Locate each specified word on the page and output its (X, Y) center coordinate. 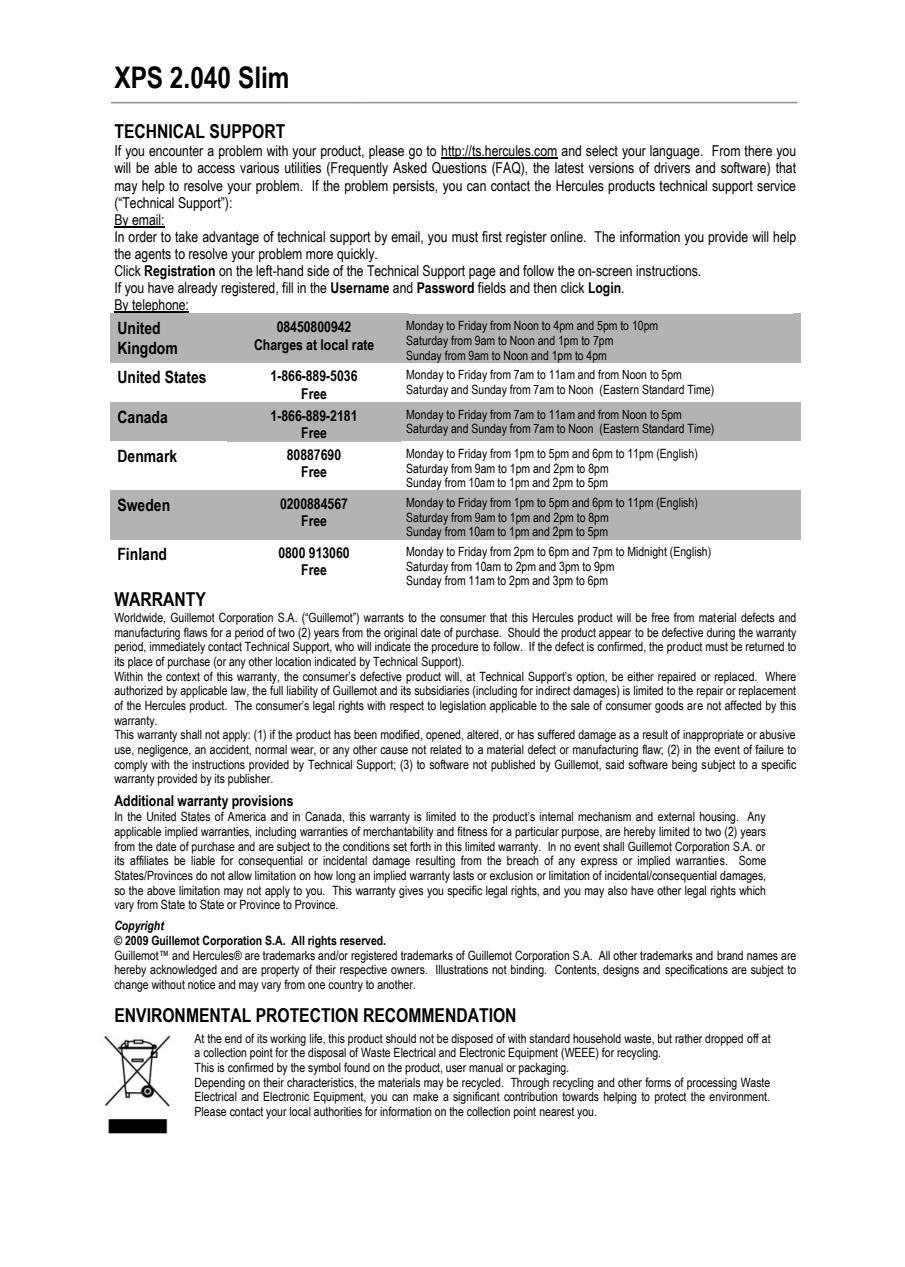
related (445, 749)
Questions (459, 168)
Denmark (147, 456)
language (676, 152)
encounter (176, 151)
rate (363, 345)
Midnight (647, 553)
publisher (250, 780)
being (684, 766)
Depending (220, 1084)
